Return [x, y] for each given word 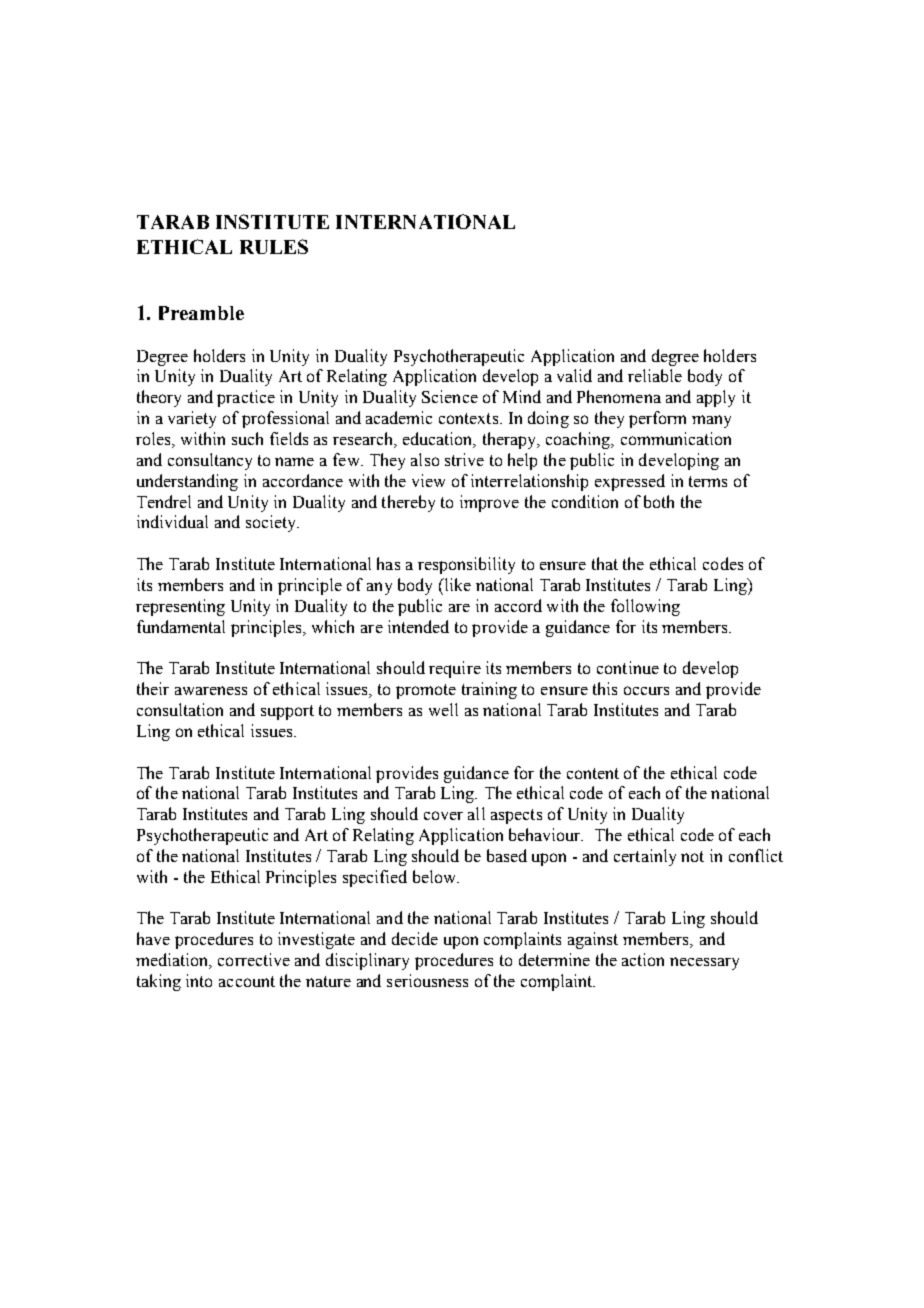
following [645, 607]
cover [443, 815]
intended [418, 626]
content [593, 773]
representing [180, 607]
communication [676, 438]
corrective [254, 959]
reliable [655, 375]
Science [450, 396]
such [247, 438]
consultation [180, 709]
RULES [274, 246]
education [439, 440]
